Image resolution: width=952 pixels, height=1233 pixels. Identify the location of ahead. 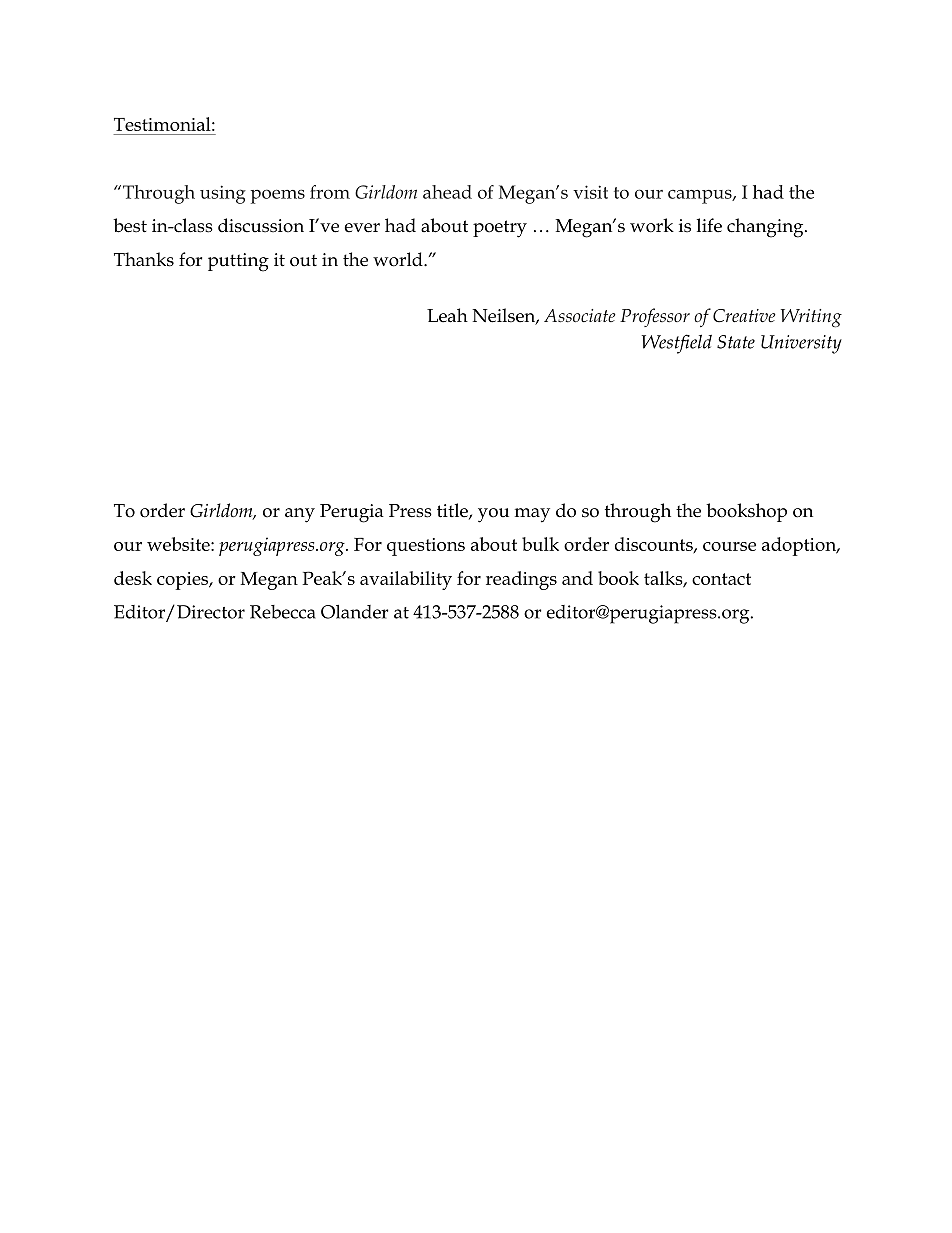
(447, 192).
